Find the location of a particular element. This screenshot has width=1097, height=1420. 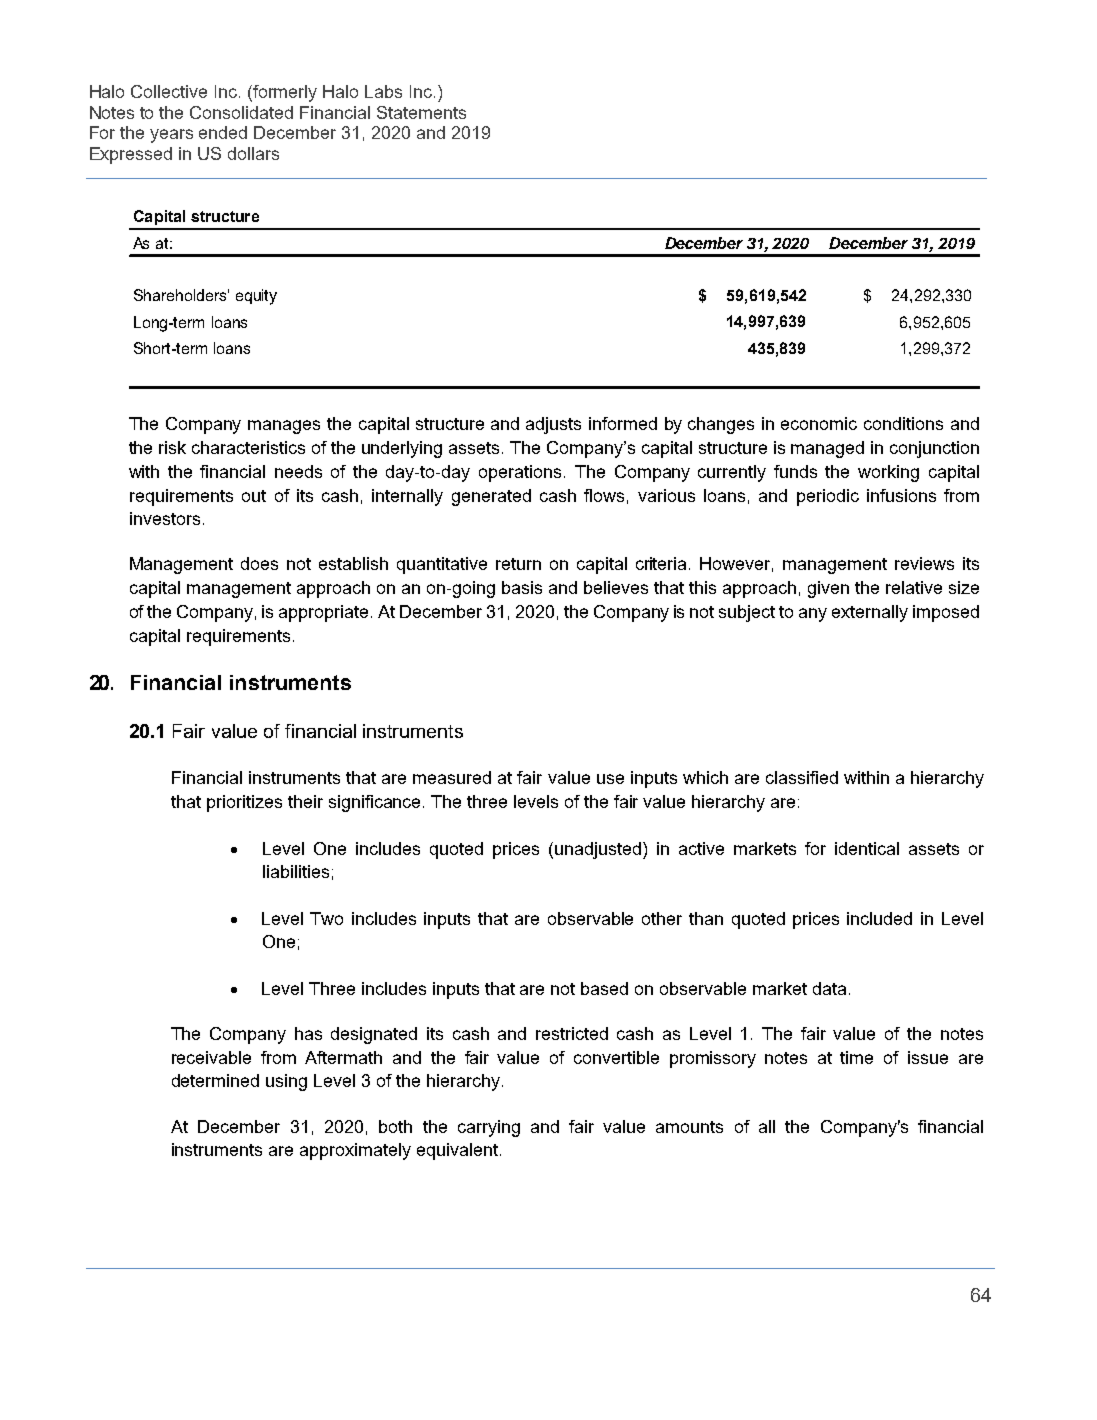

using is located at coordinates (286, 1082).
